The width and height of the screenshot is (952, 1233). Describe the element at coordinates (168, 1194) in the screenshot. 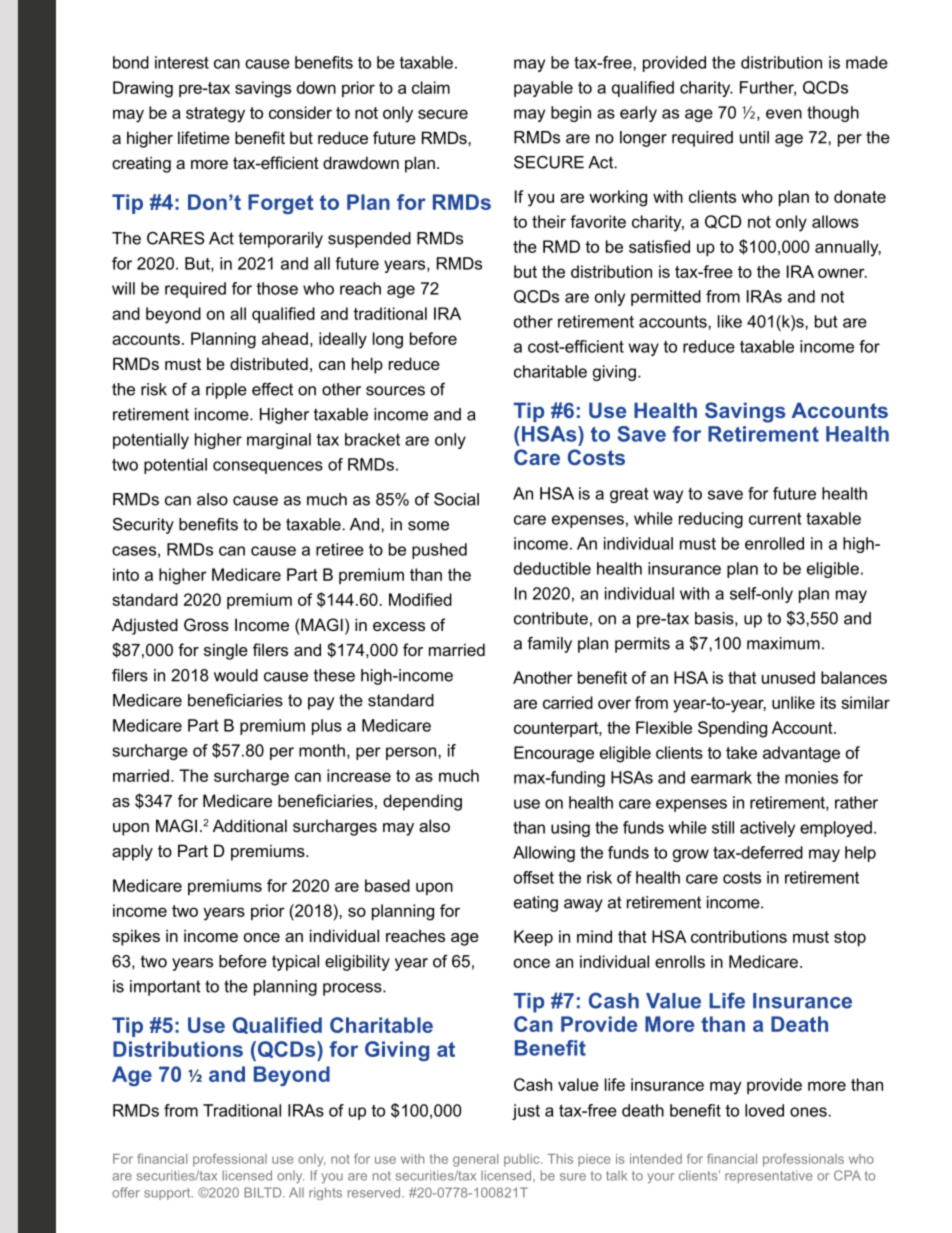

I see `support` at that location.
